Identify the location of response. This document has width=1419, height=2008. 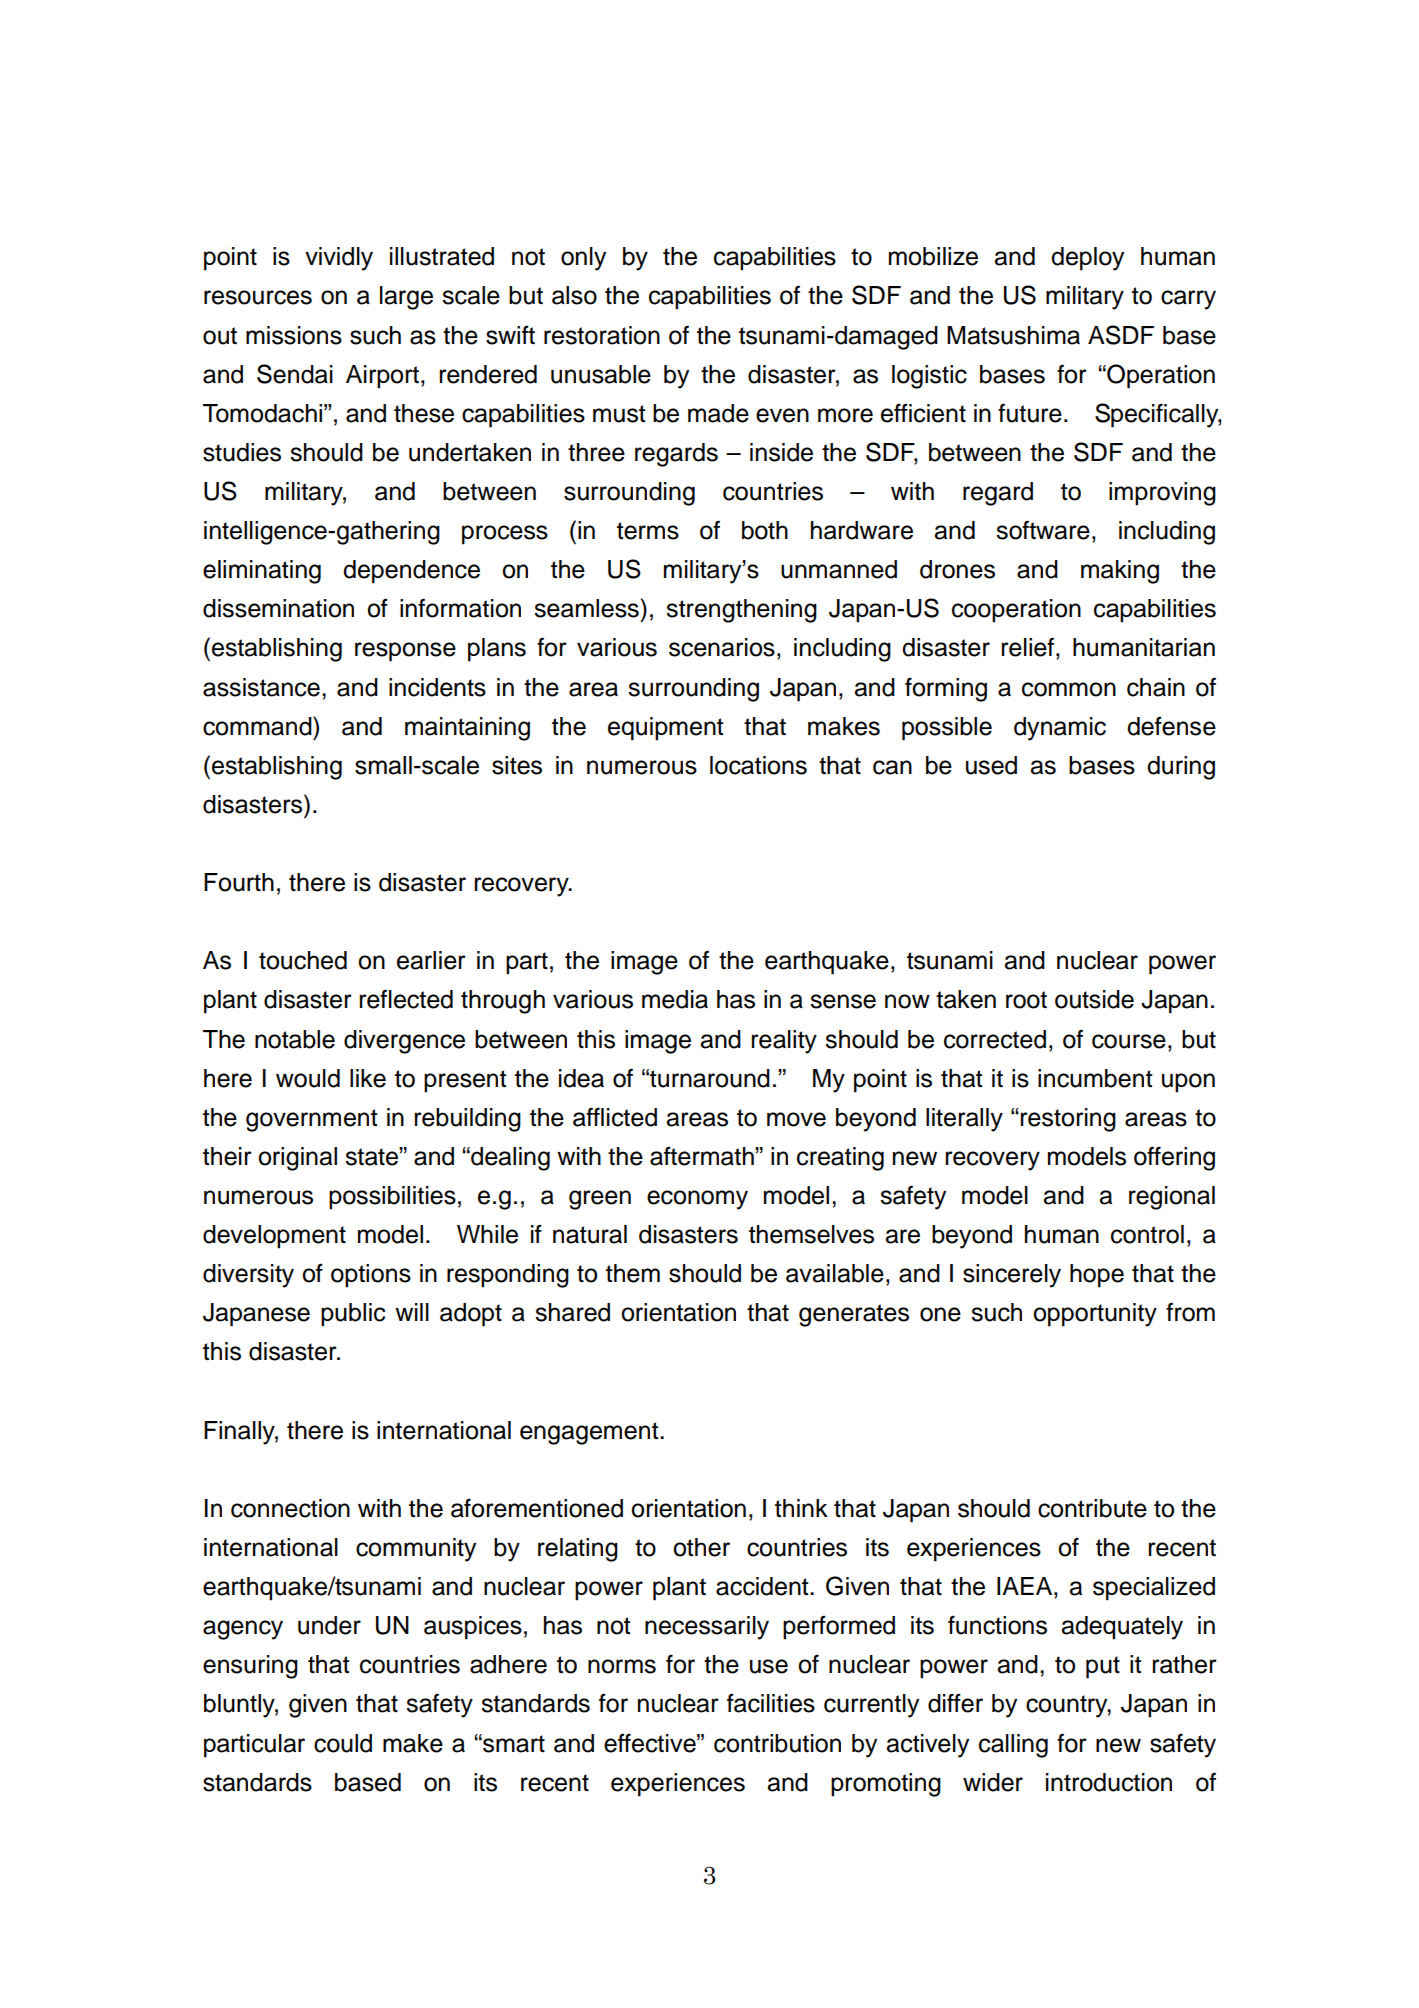
(405, 652).
